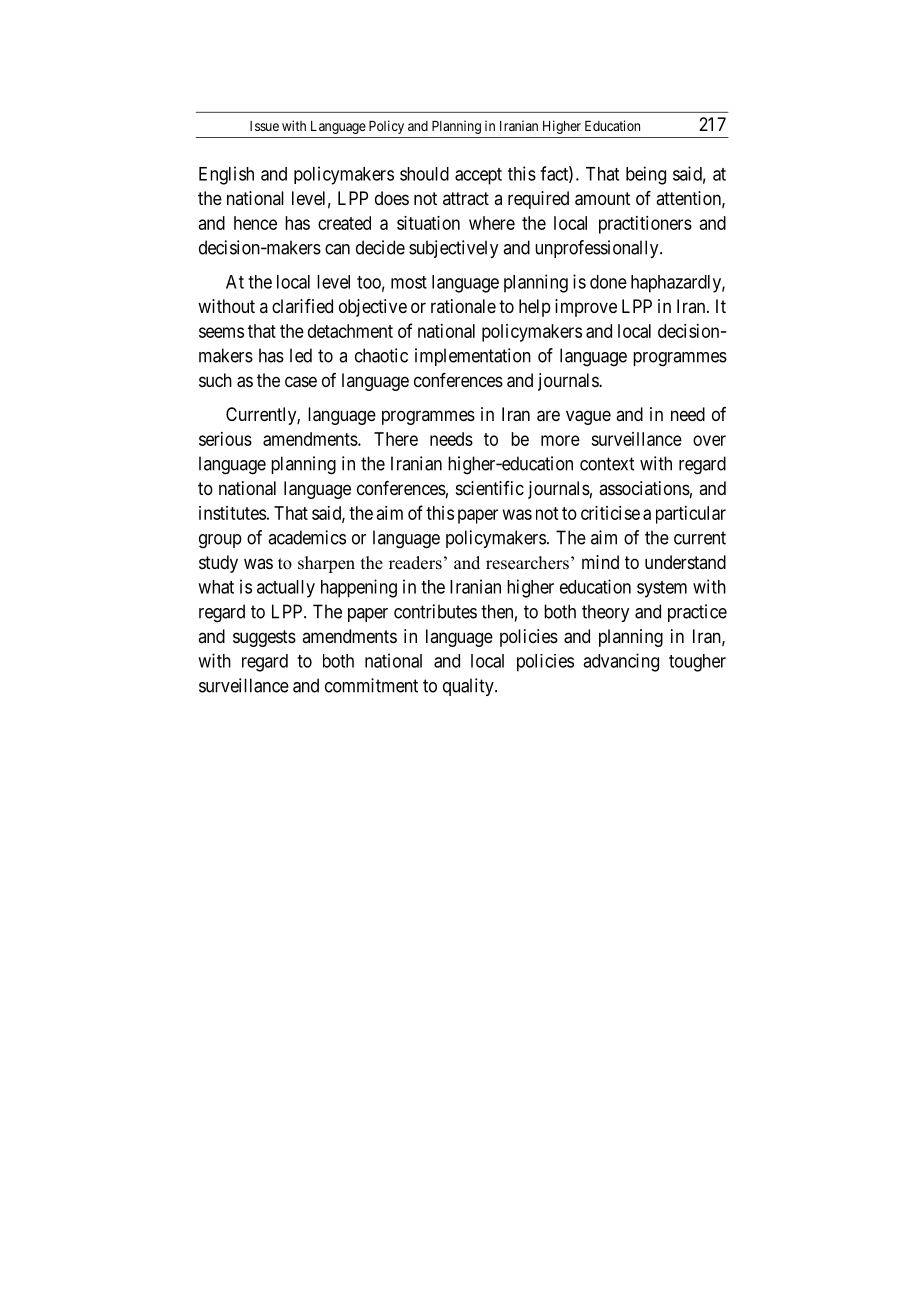 This screenshot has height=1308, width=924. What do you see at coordinates (588, 417) in the screenshot?
I see `vague` at bounding box center [588, 417].
